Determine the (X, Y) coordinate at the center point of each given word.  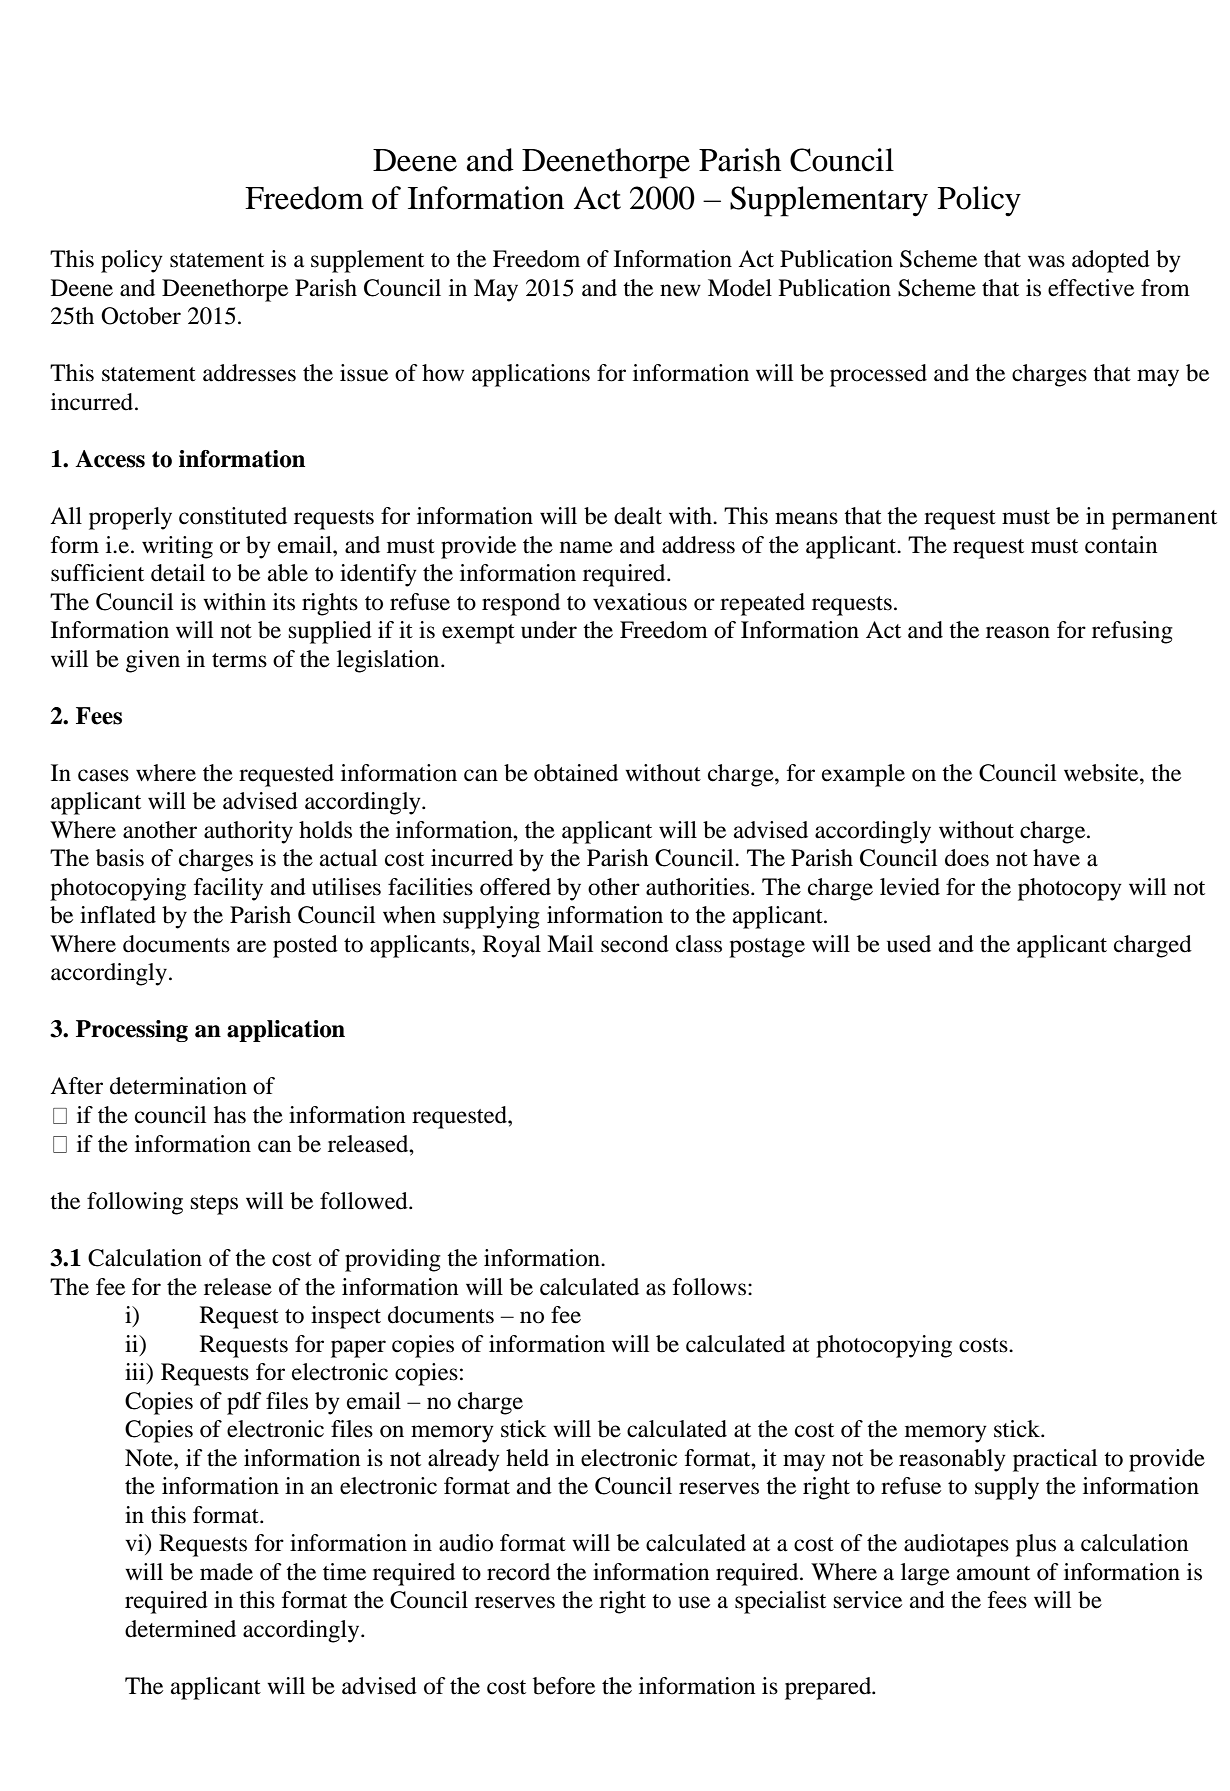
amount (993, 1573)
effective (1091, 288)
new (680, 290)
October (141, 316)
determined (180, 1629)
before (564, 1686)
